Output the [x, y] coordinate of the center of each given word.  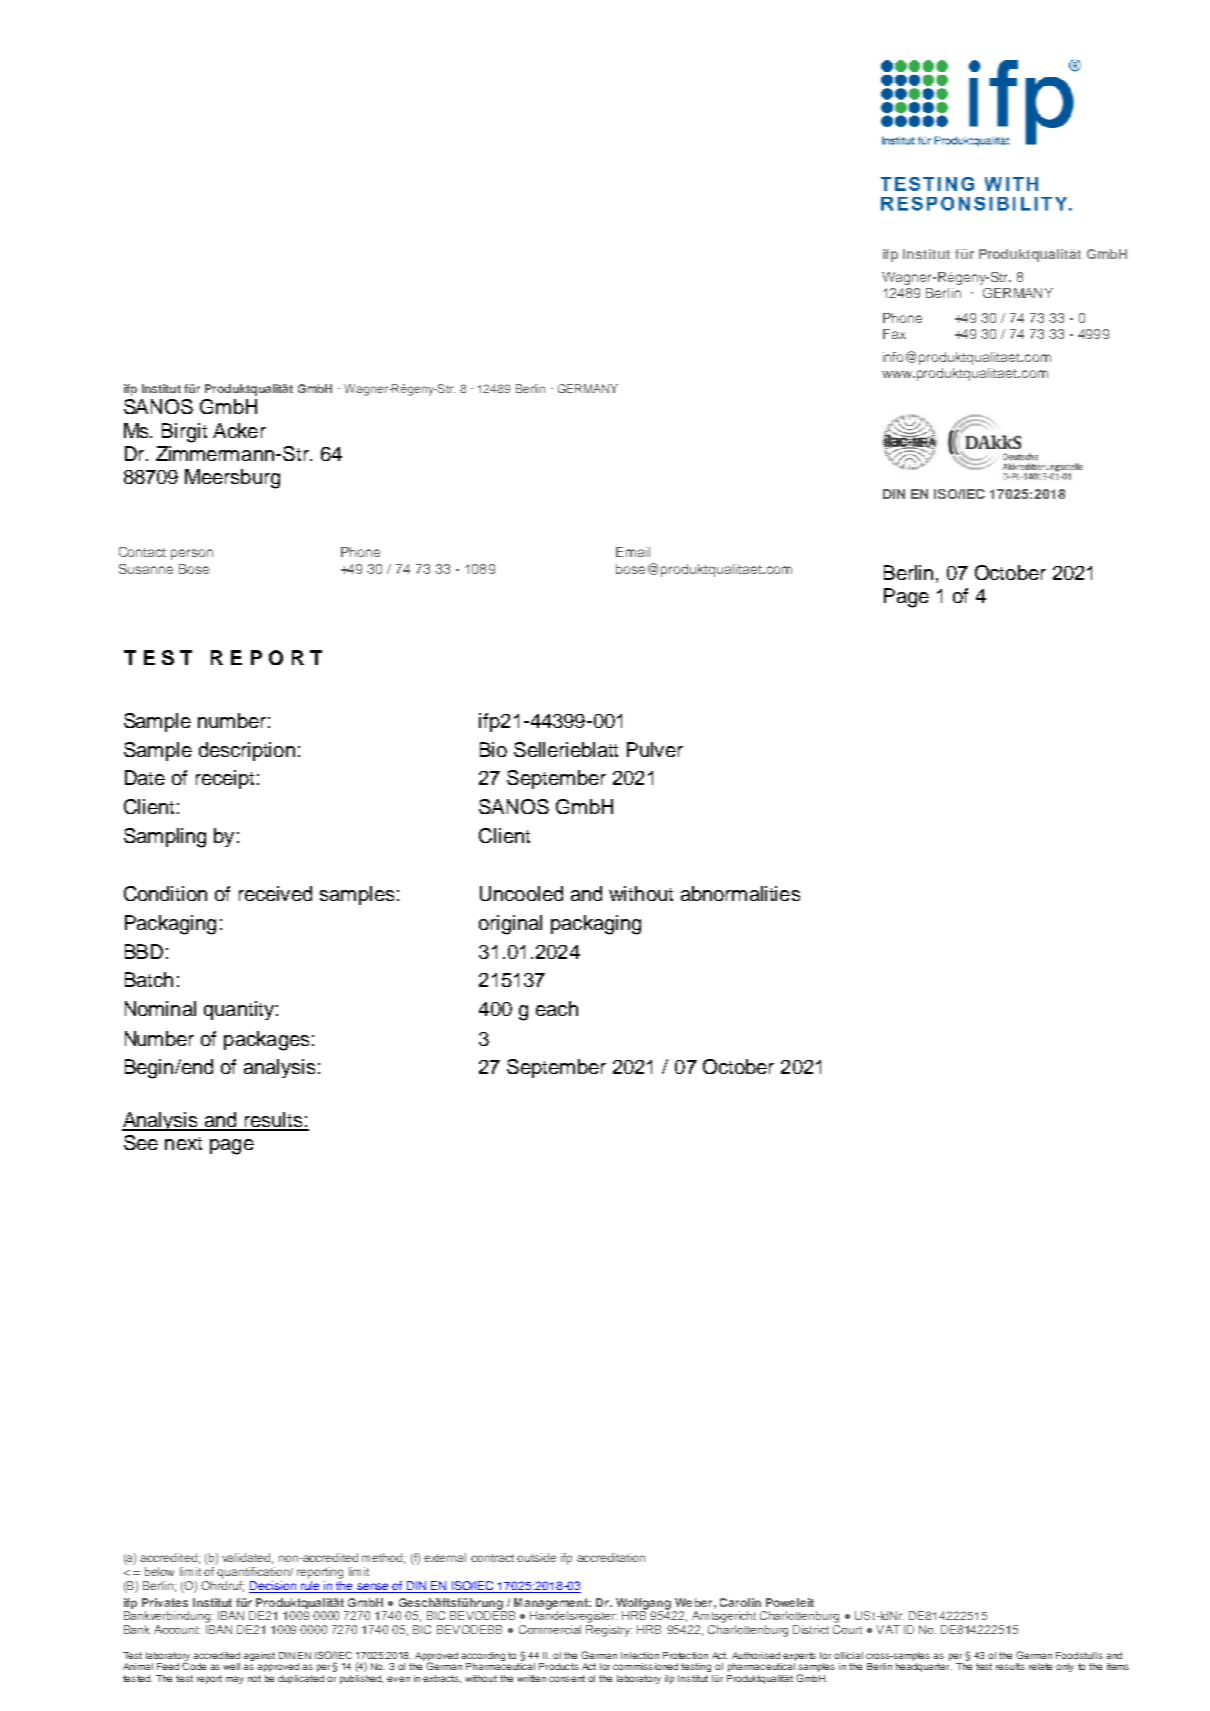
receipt [225, 779]
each [557, 1008]
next [183, 1143]
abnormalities [740, 893]
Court [847, 1629]
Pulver [655, 749]
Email [633, 552]
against [259, 1656]
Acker [239, 430]
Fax [894, 334]
